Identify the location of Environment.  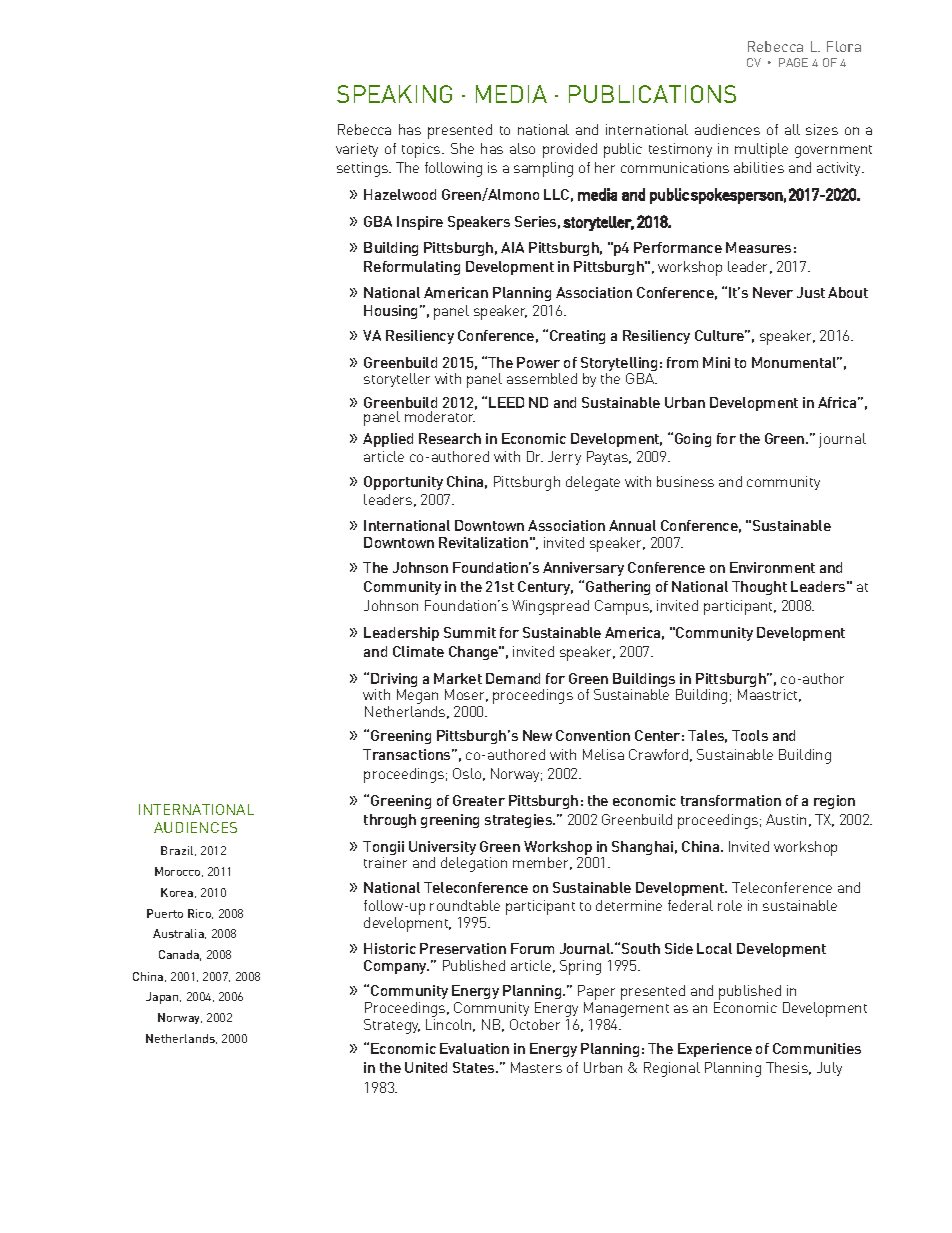
(772, 567).
